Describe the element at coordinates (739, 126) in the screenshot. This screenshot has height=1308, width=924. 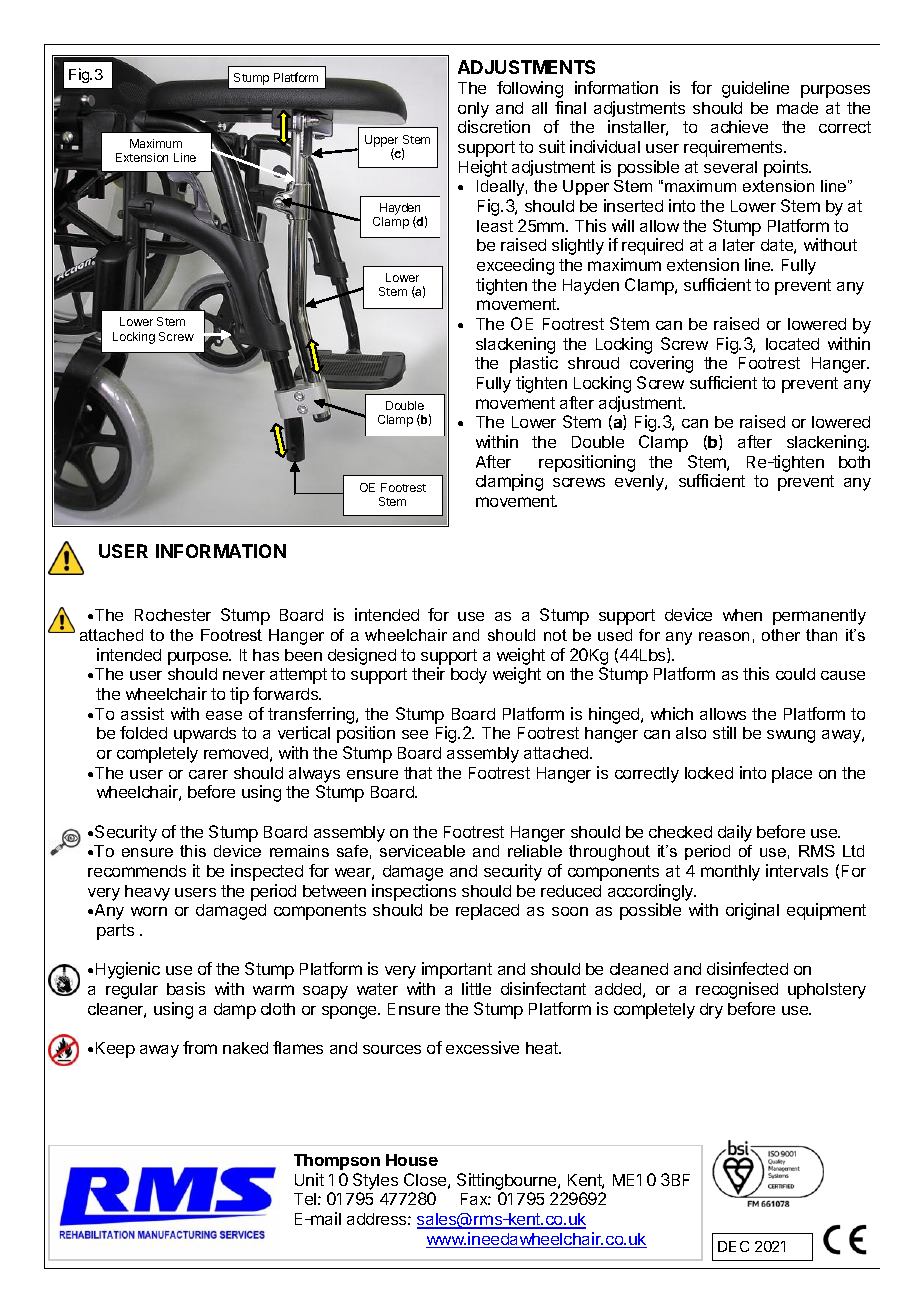
I see `achieve` at that location.
